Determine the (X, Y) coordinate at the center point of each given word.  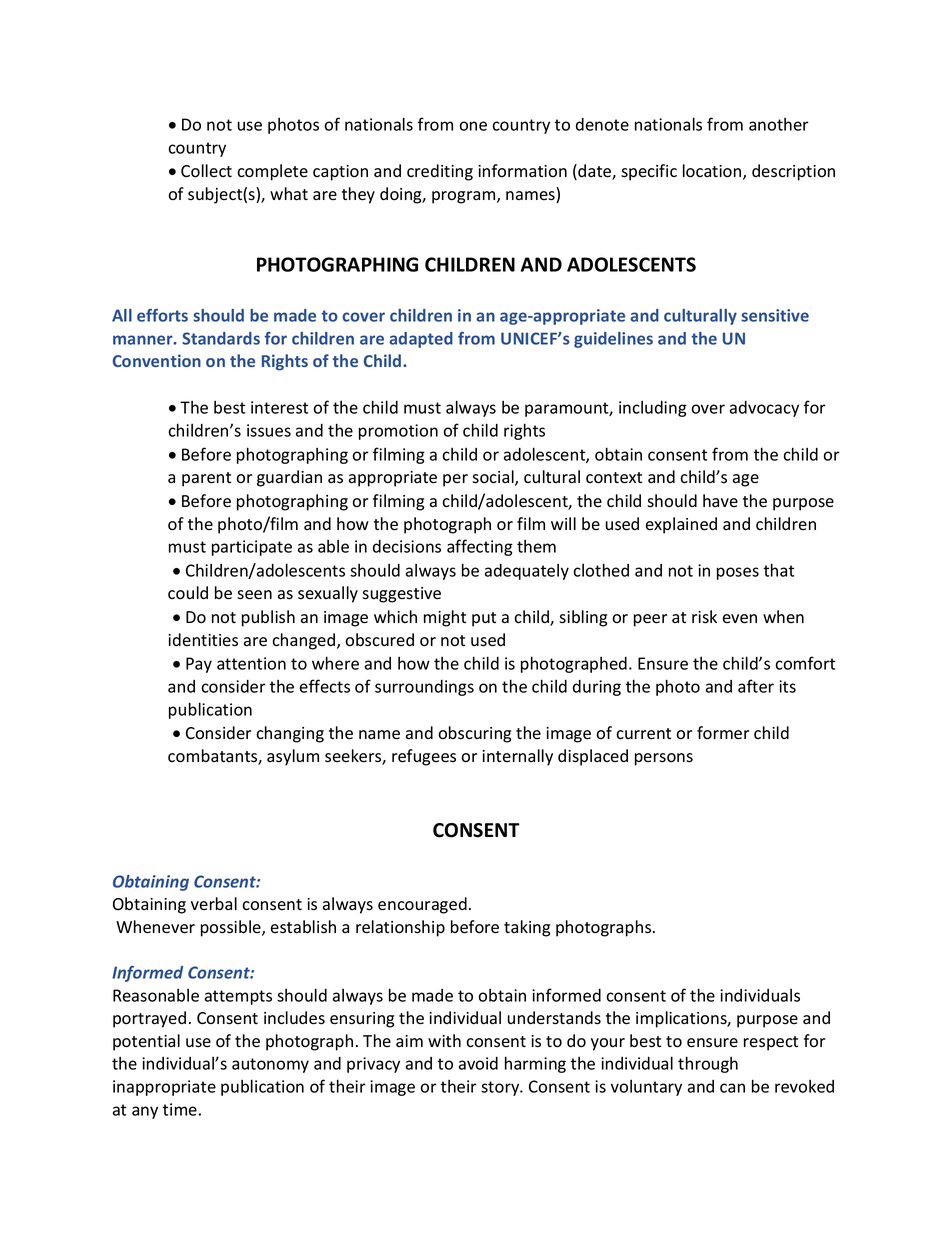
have (720, 500)
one (473, 126)
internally (517, 757)
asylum (293, 757)
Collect (206, 171)
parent (206, 479)
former (723, 733)
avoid (478, 1063)
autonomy (270, 1065)
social (494, 478)
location (713, 172)
